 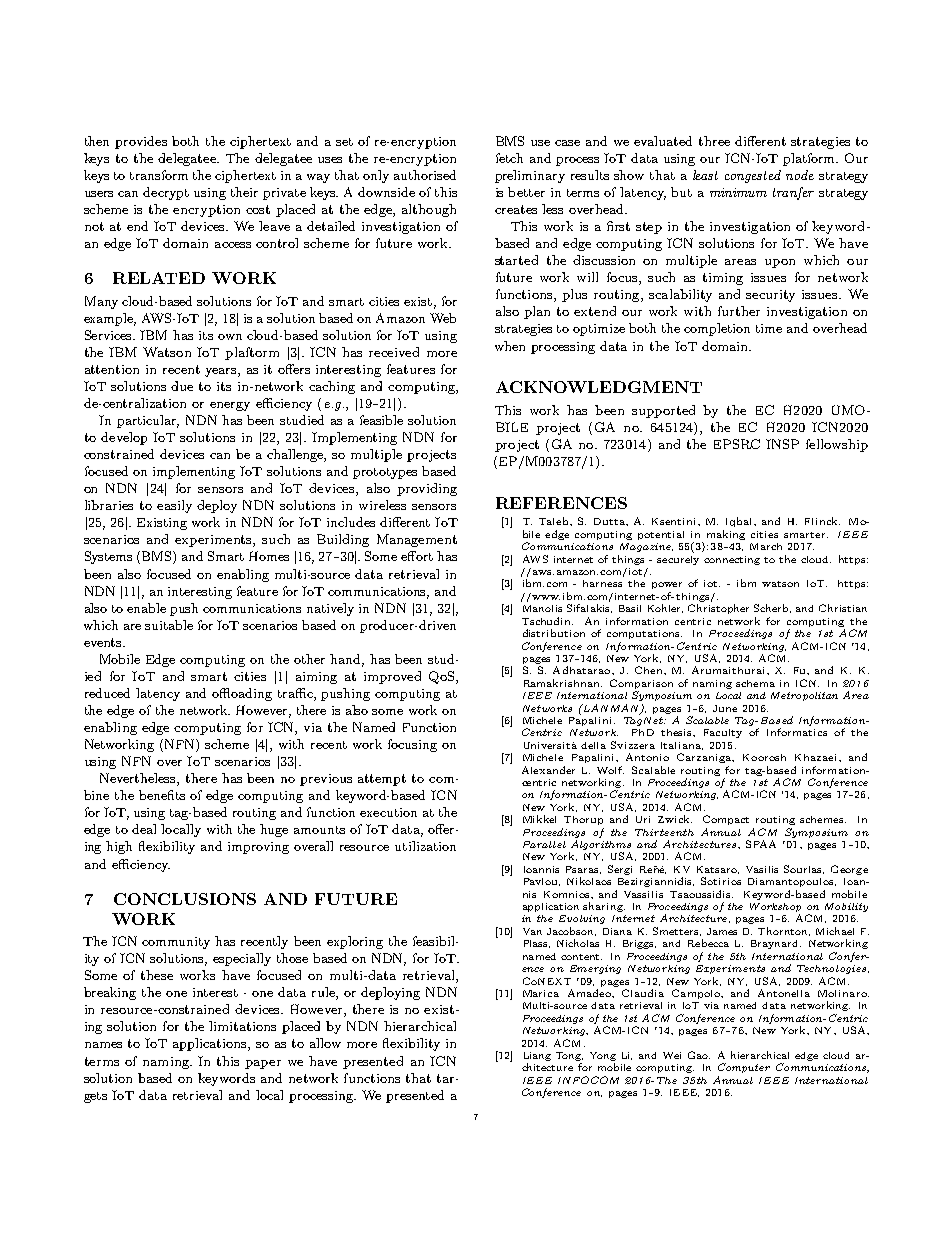 What do you see at coordinates (159, 175) in the screenshot?
I see `transform` at bounding box center [159, 175].
